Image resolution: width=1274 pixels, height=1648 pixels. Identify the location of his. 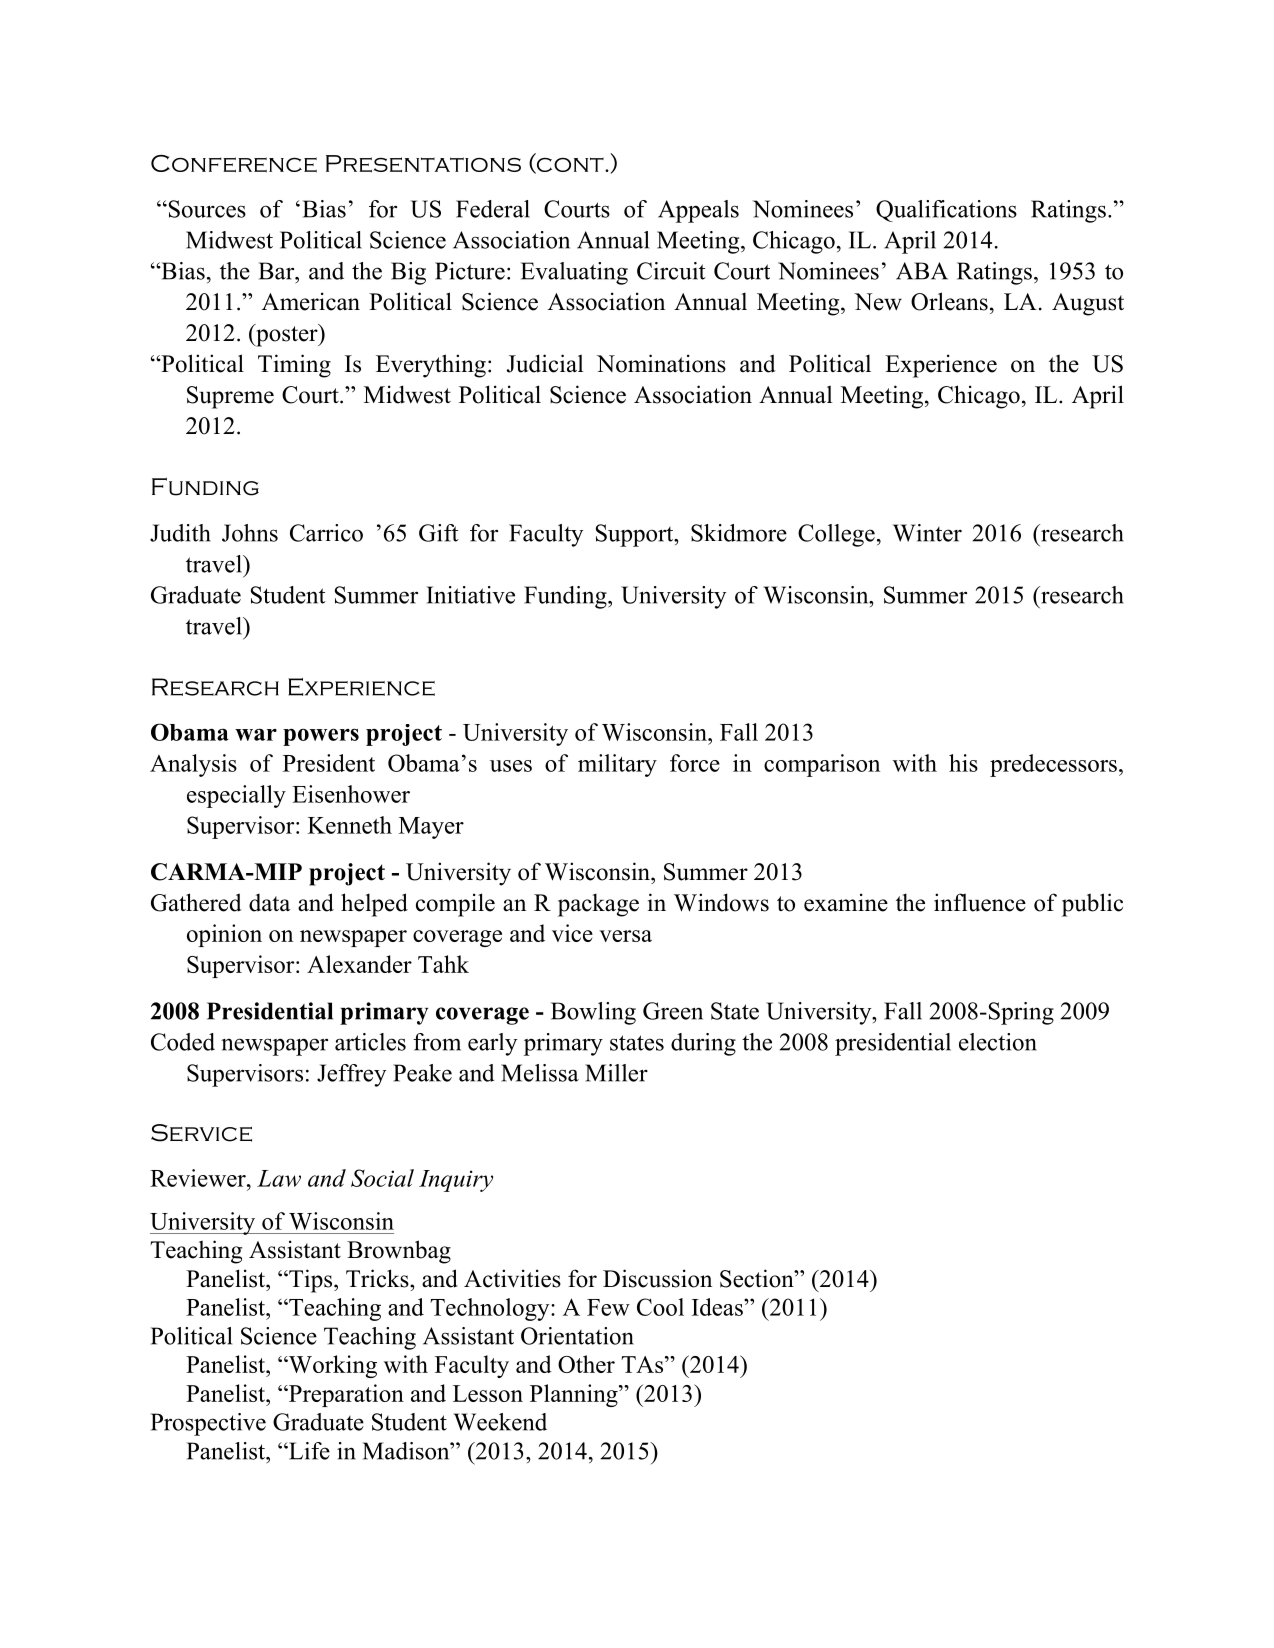
(963, 763).
